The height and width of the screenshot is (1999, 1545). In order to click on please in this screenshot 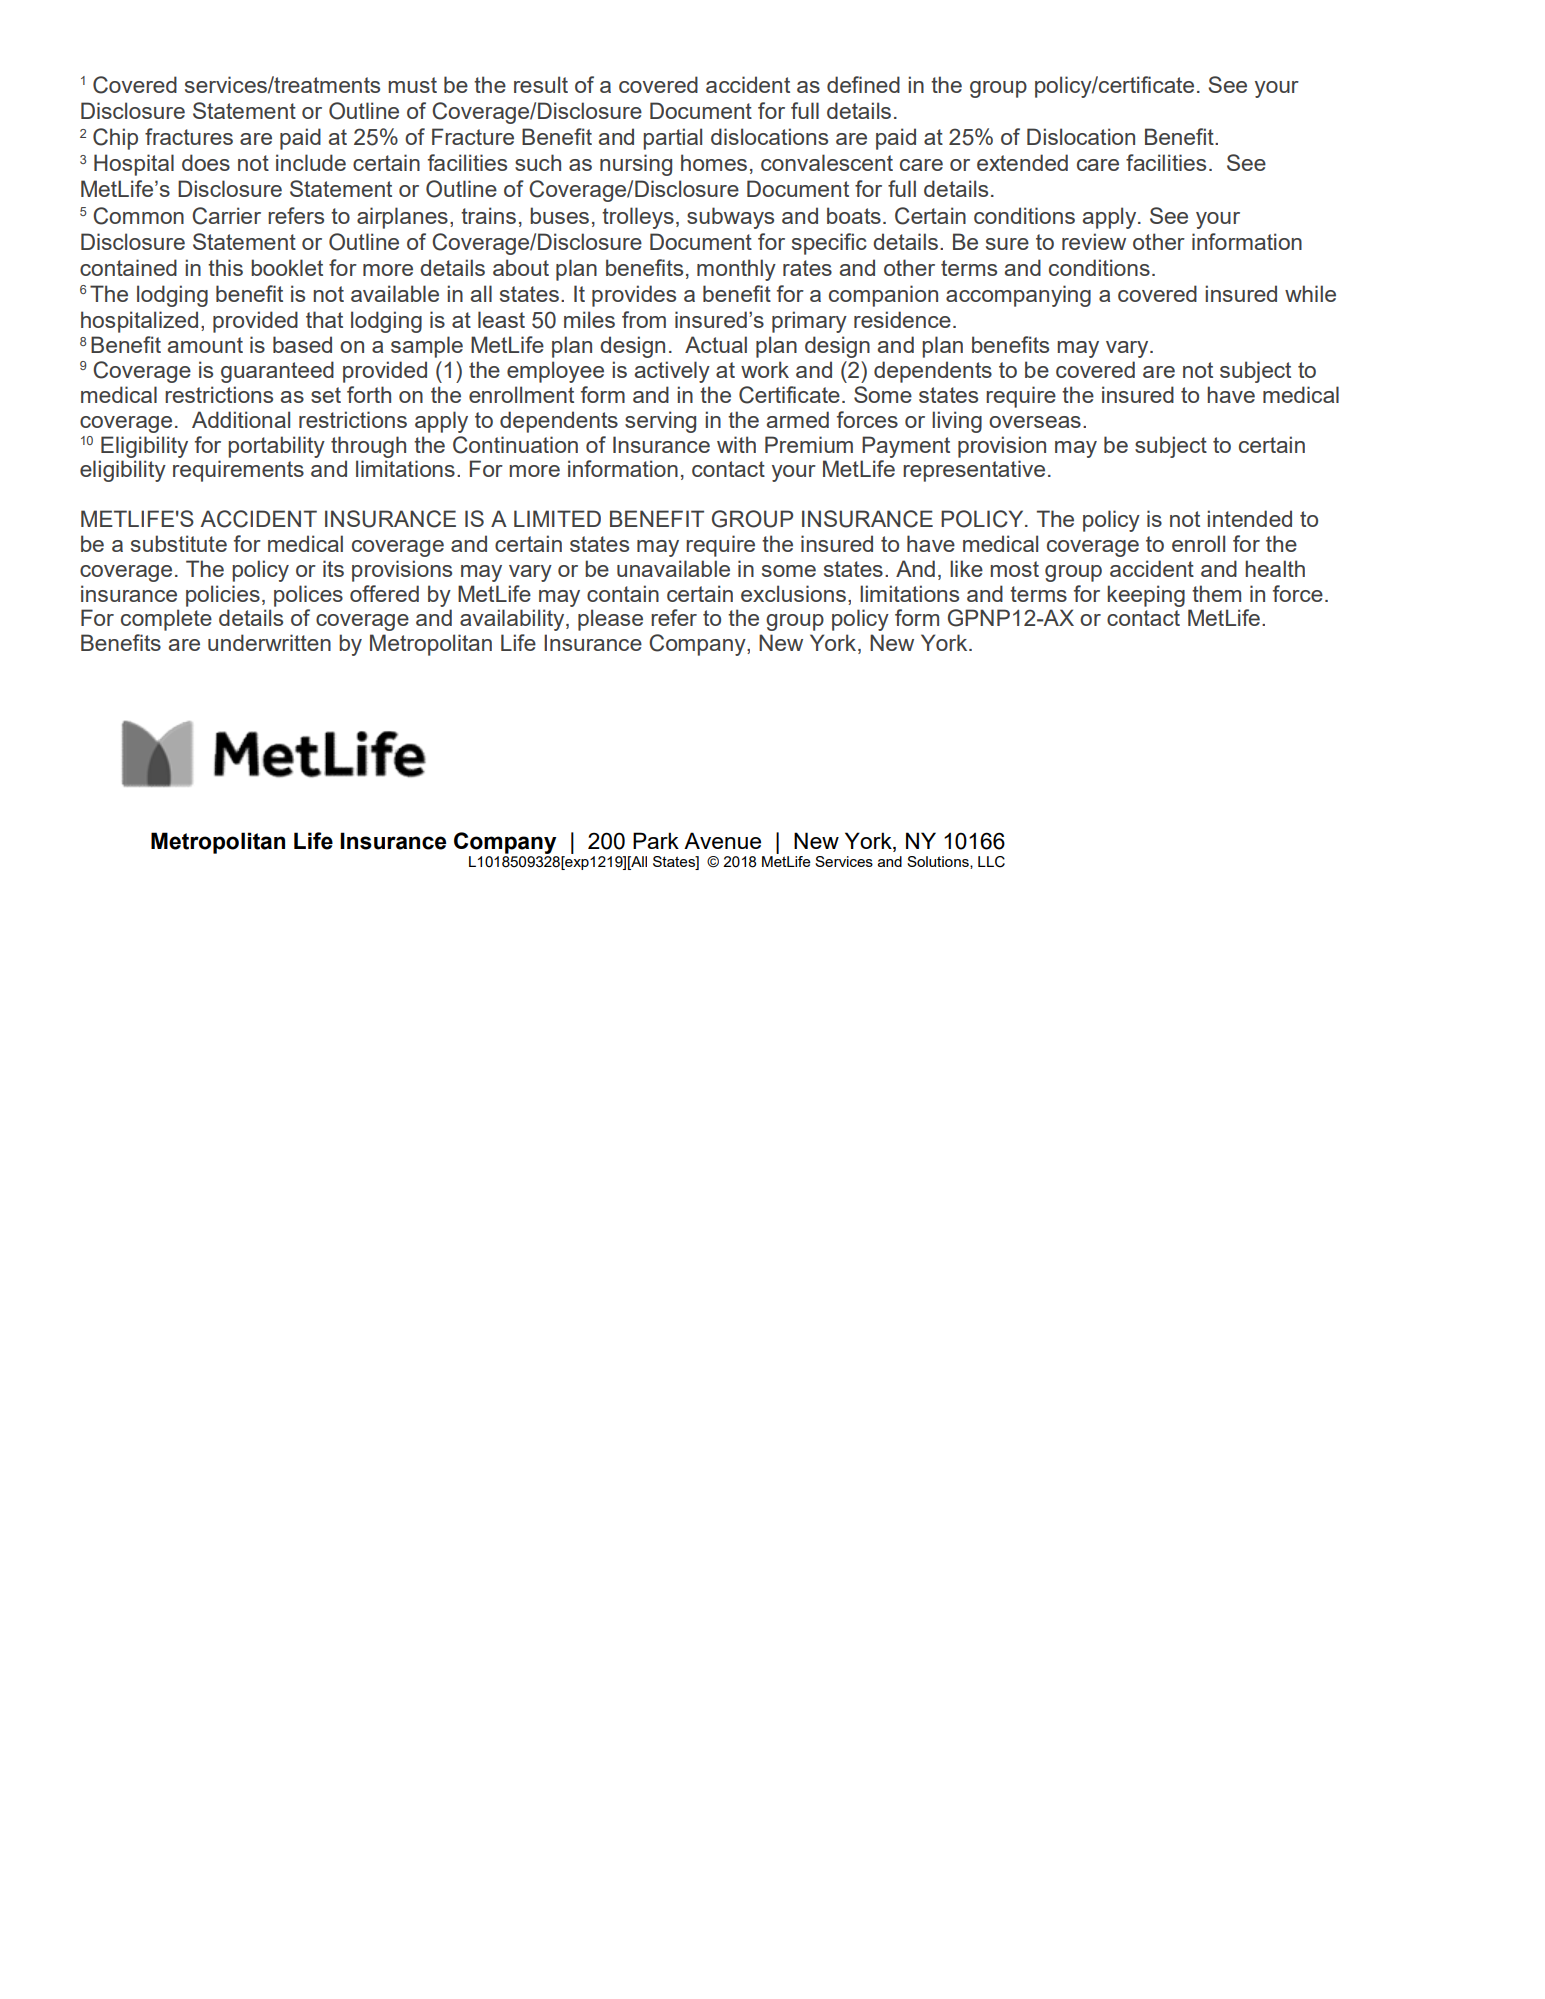, I will do `click(610, 620)`.
